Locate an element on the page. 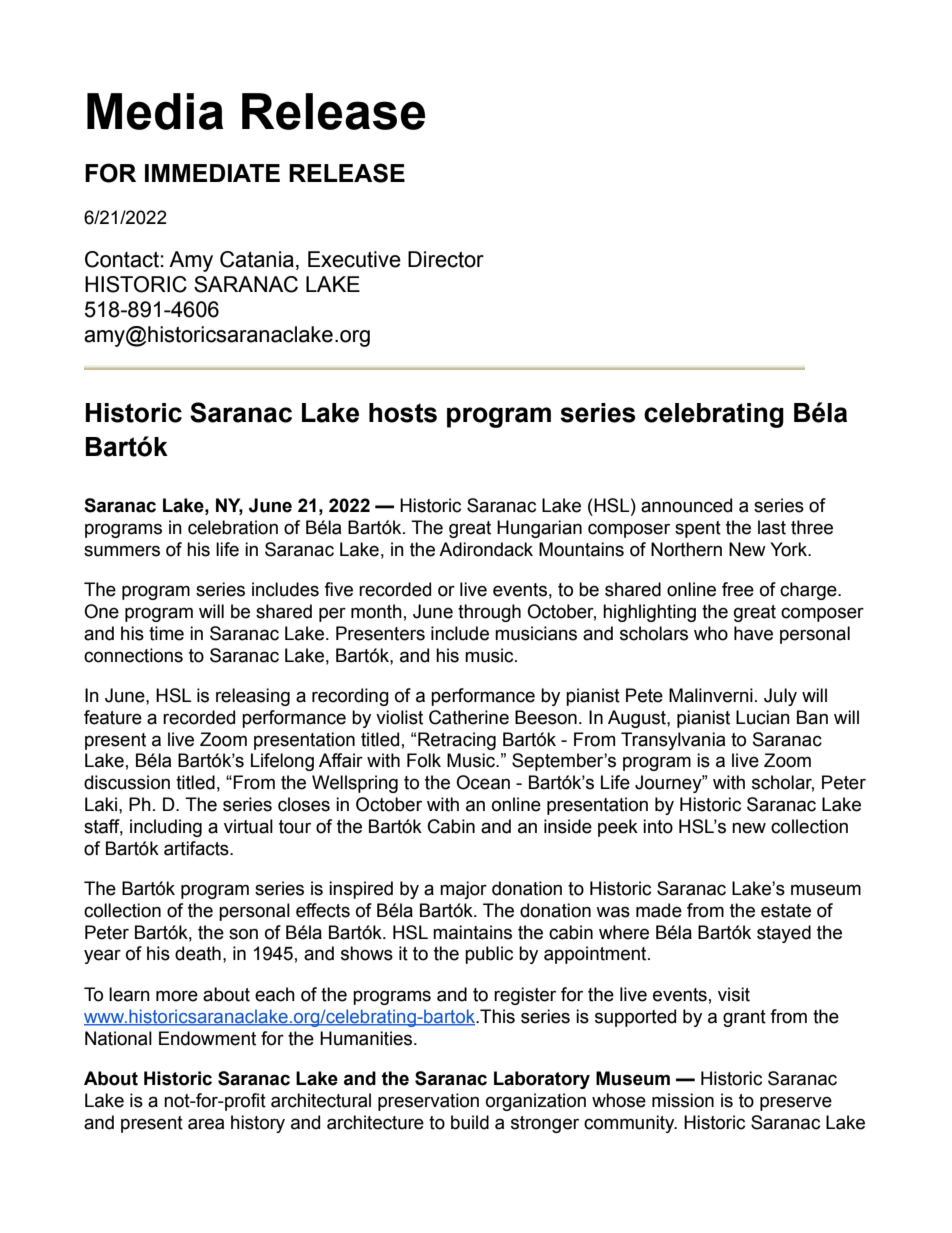 This document has height=1233, width=952. releasing is located at coordinates (253, 697).
